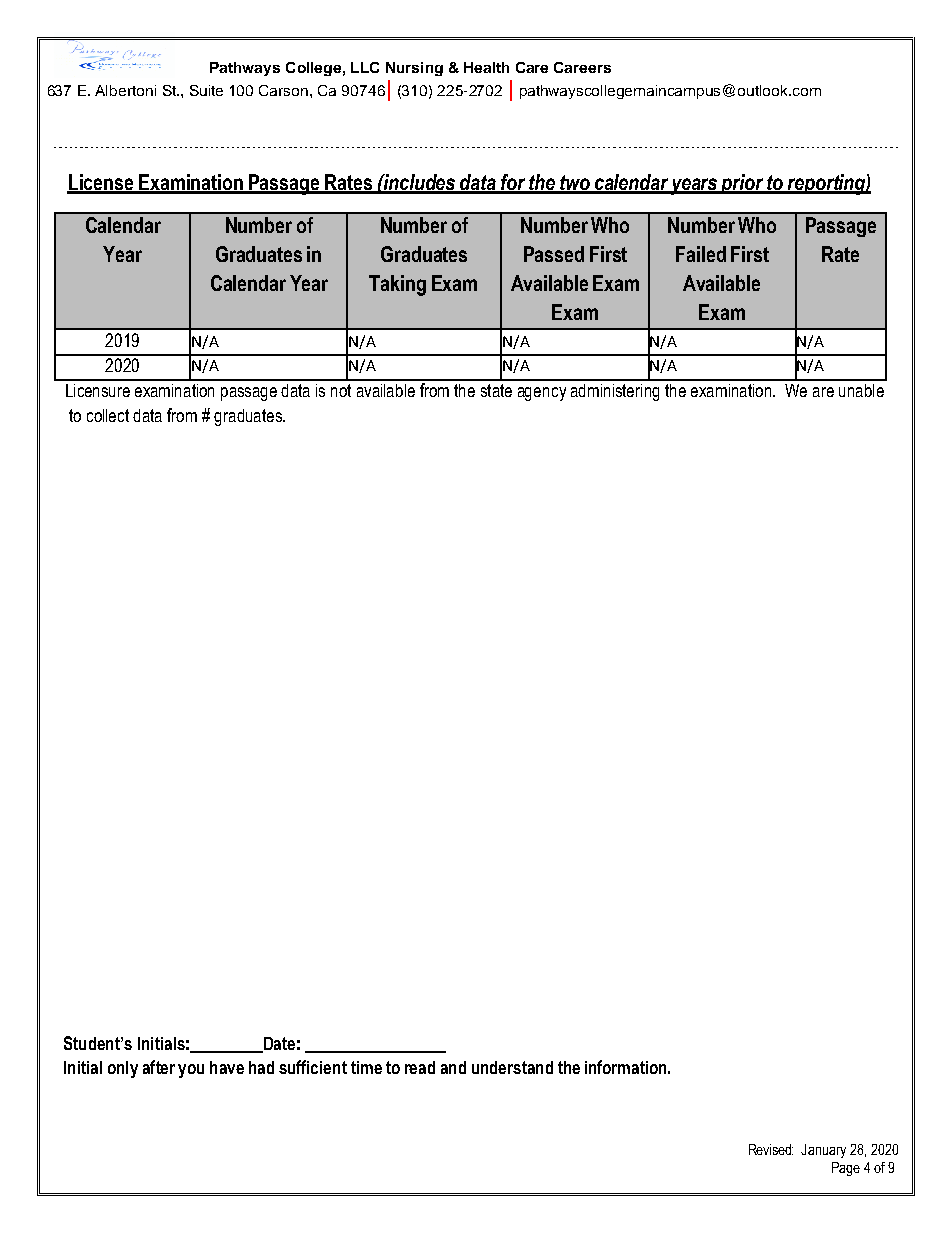 This screenshot has width=952, height=1233. What do you see at coordinates (742, 184) in the screenshot?
I see `prior` at bounding box center [742, 184].
